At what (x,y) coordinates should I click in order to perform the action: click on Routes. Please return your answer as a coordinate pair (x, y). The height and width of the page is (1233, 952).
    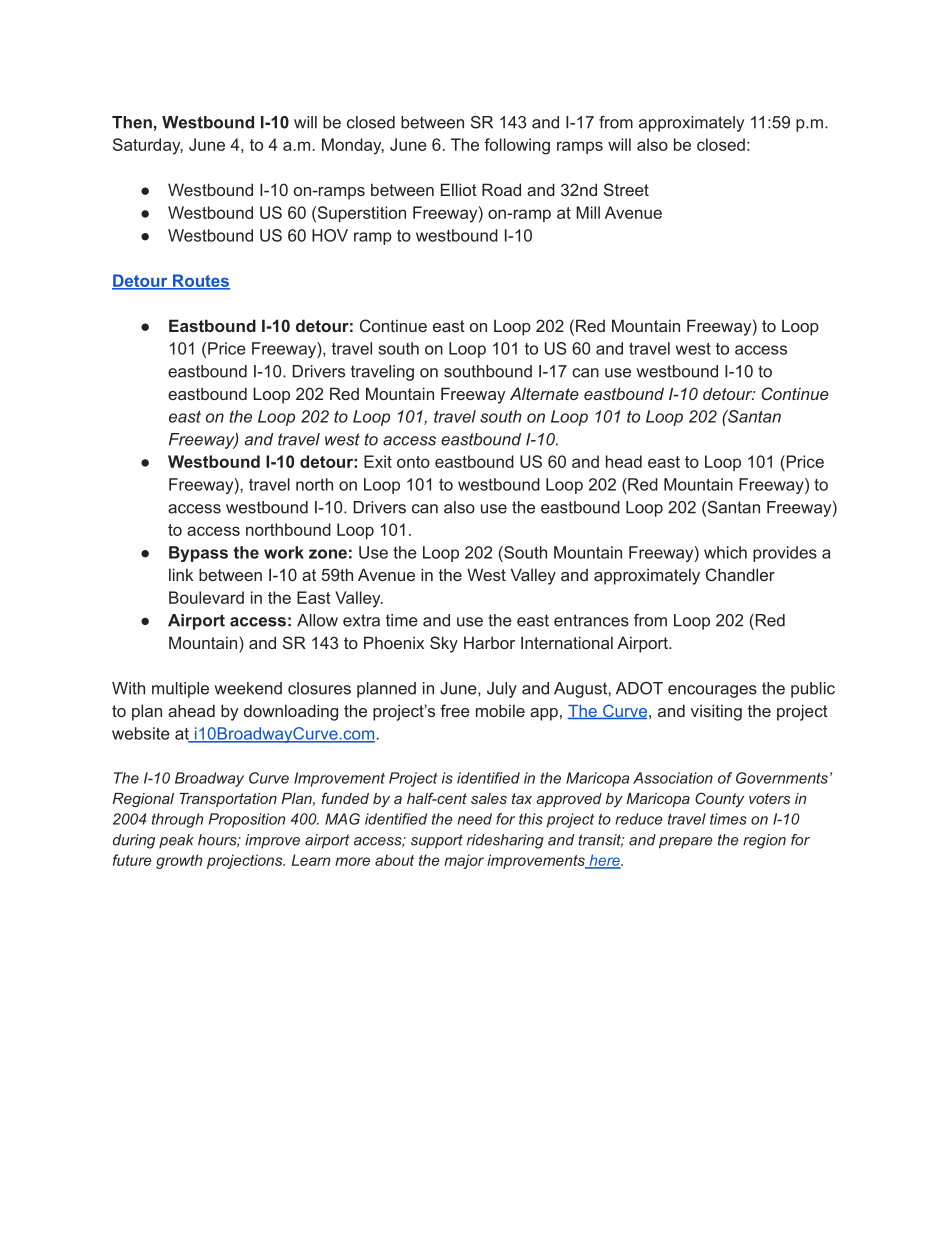
    Looking at the image, I should click on (200, 281).
